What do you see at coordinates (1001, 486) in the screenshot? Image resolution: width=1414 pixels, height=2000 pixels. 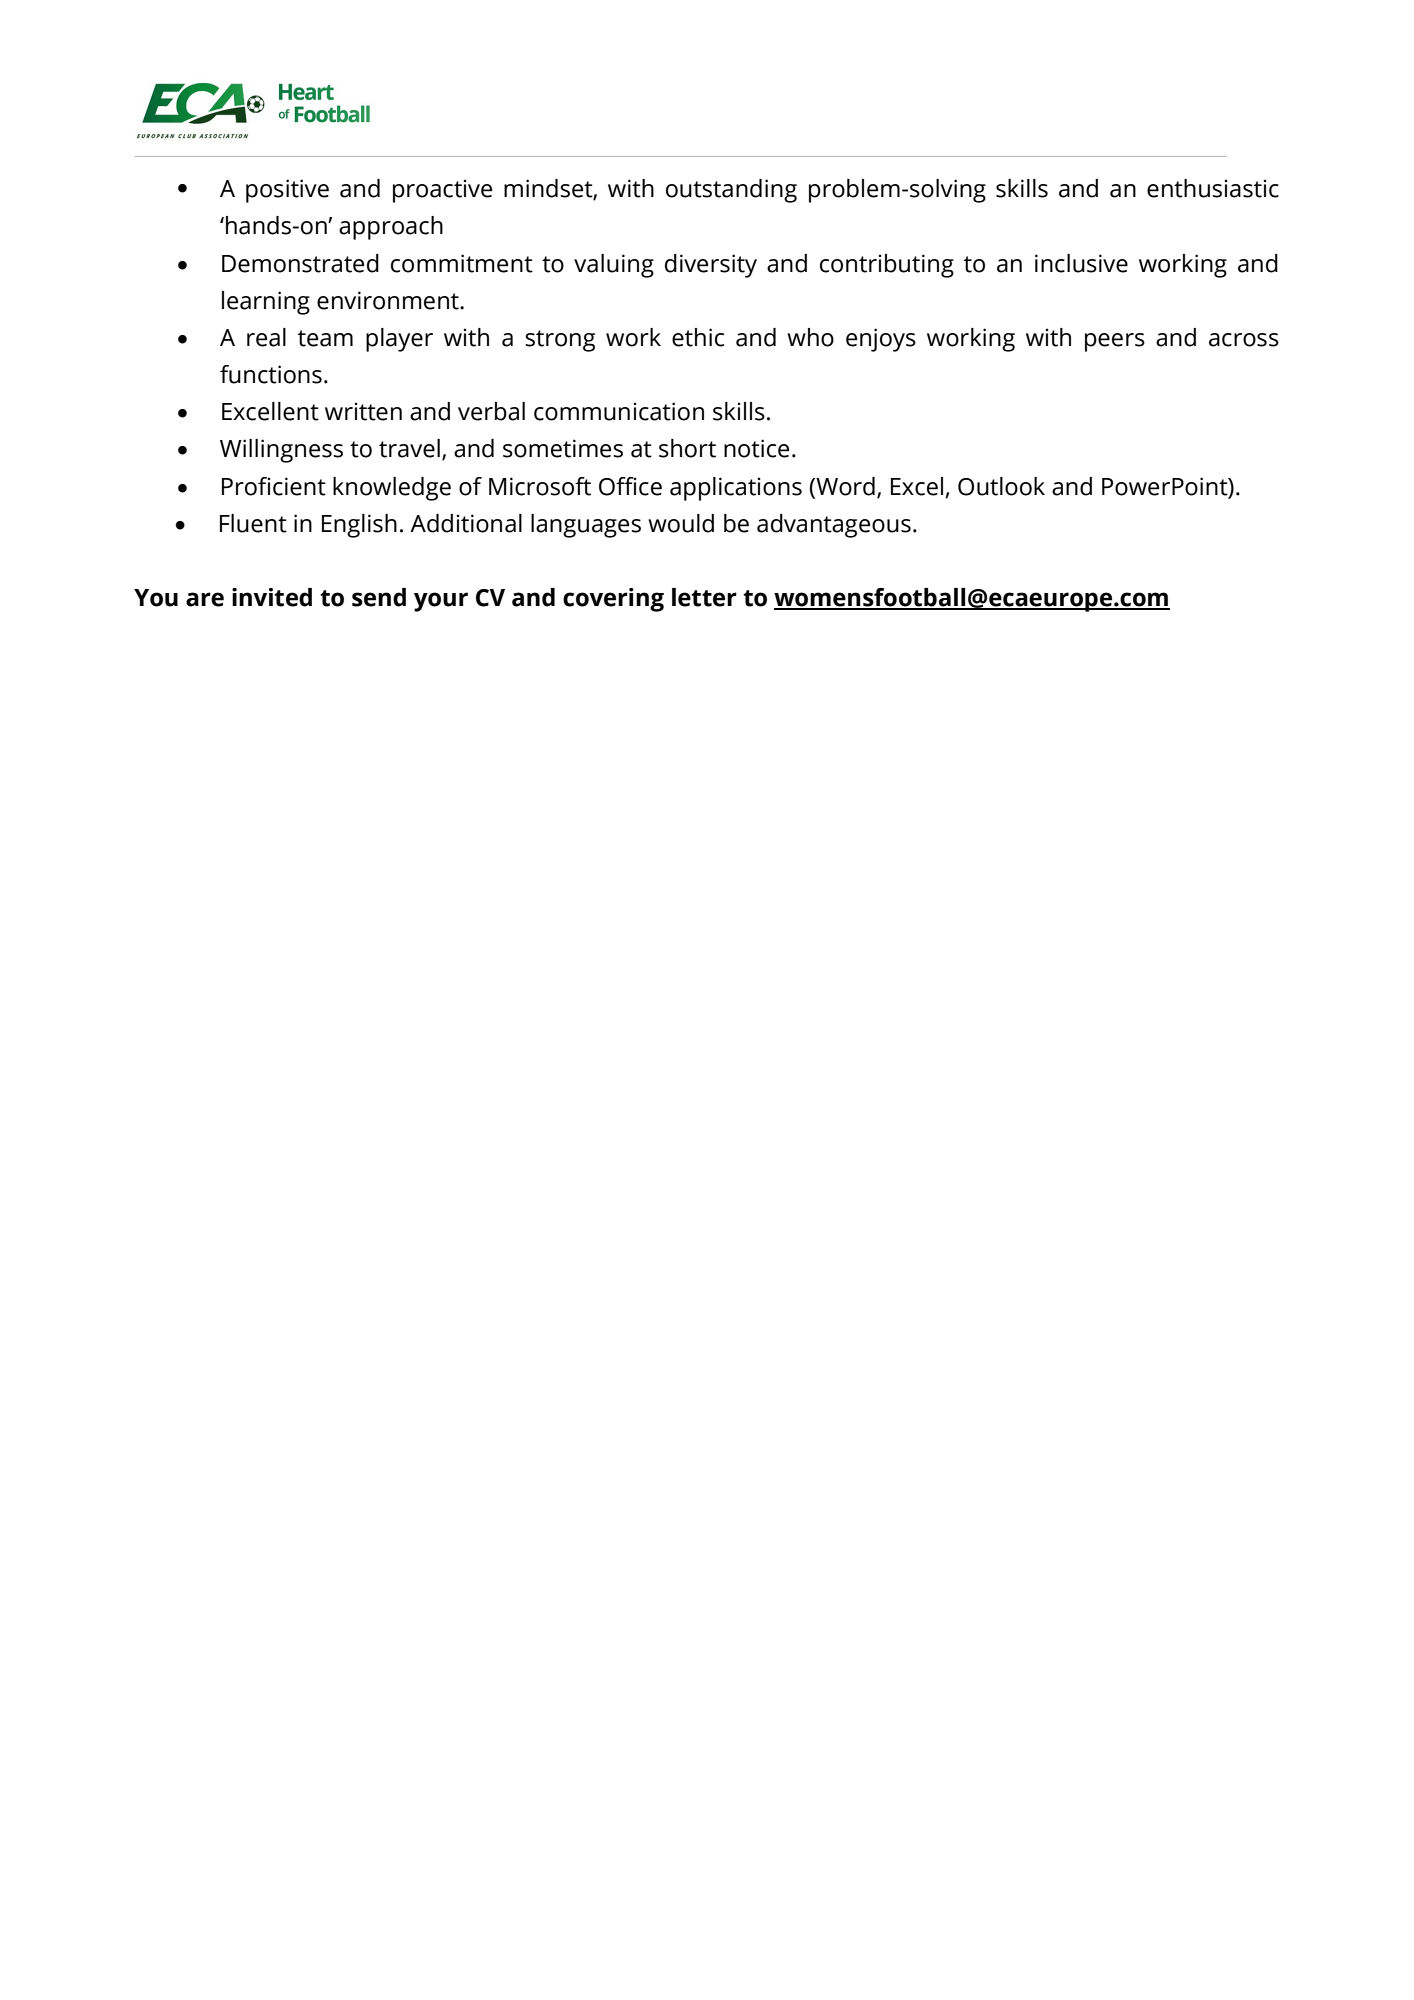 I see `Outlook` at bounding box center [1001, 486].
